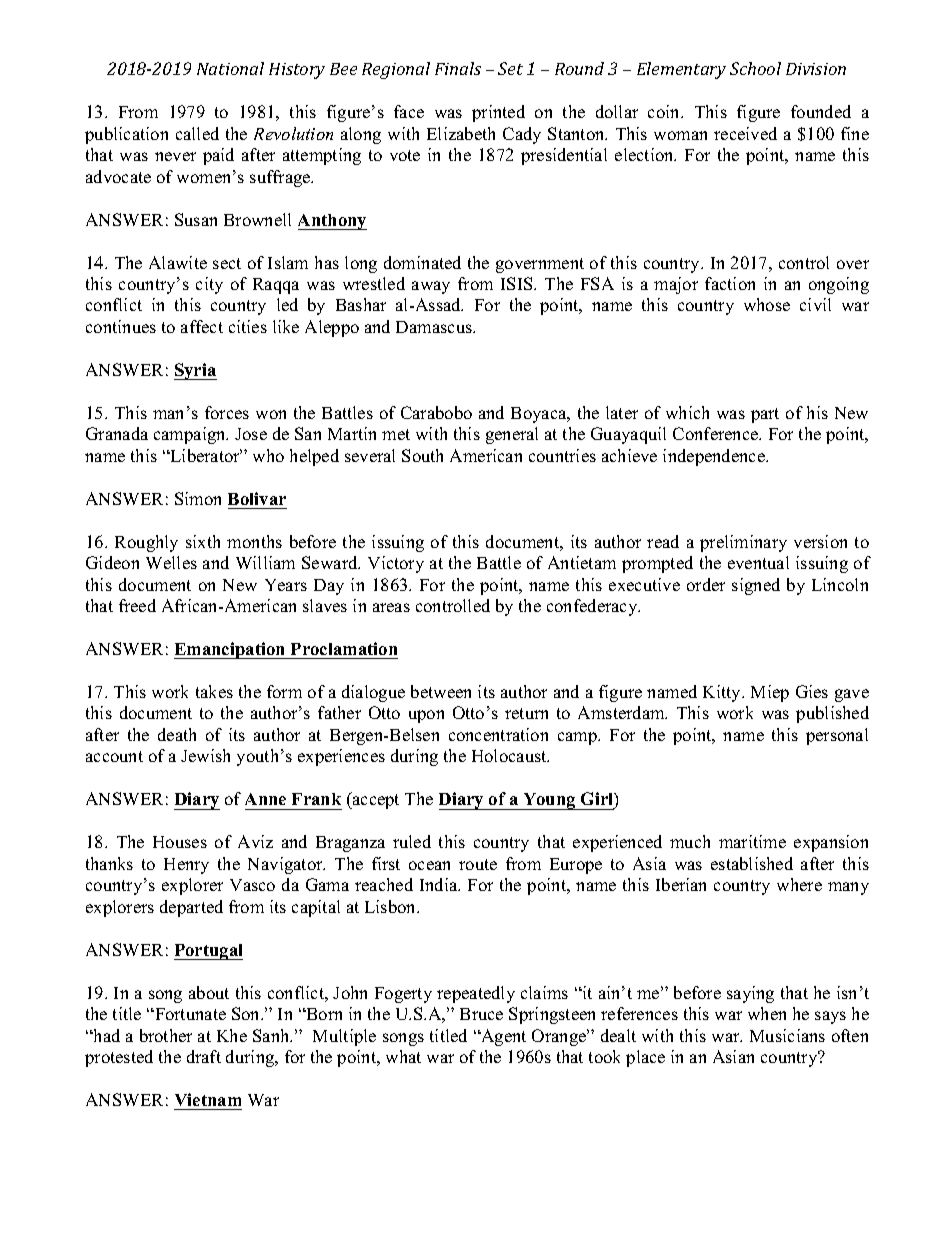  I want to click on Jose, so click(251, 434).
